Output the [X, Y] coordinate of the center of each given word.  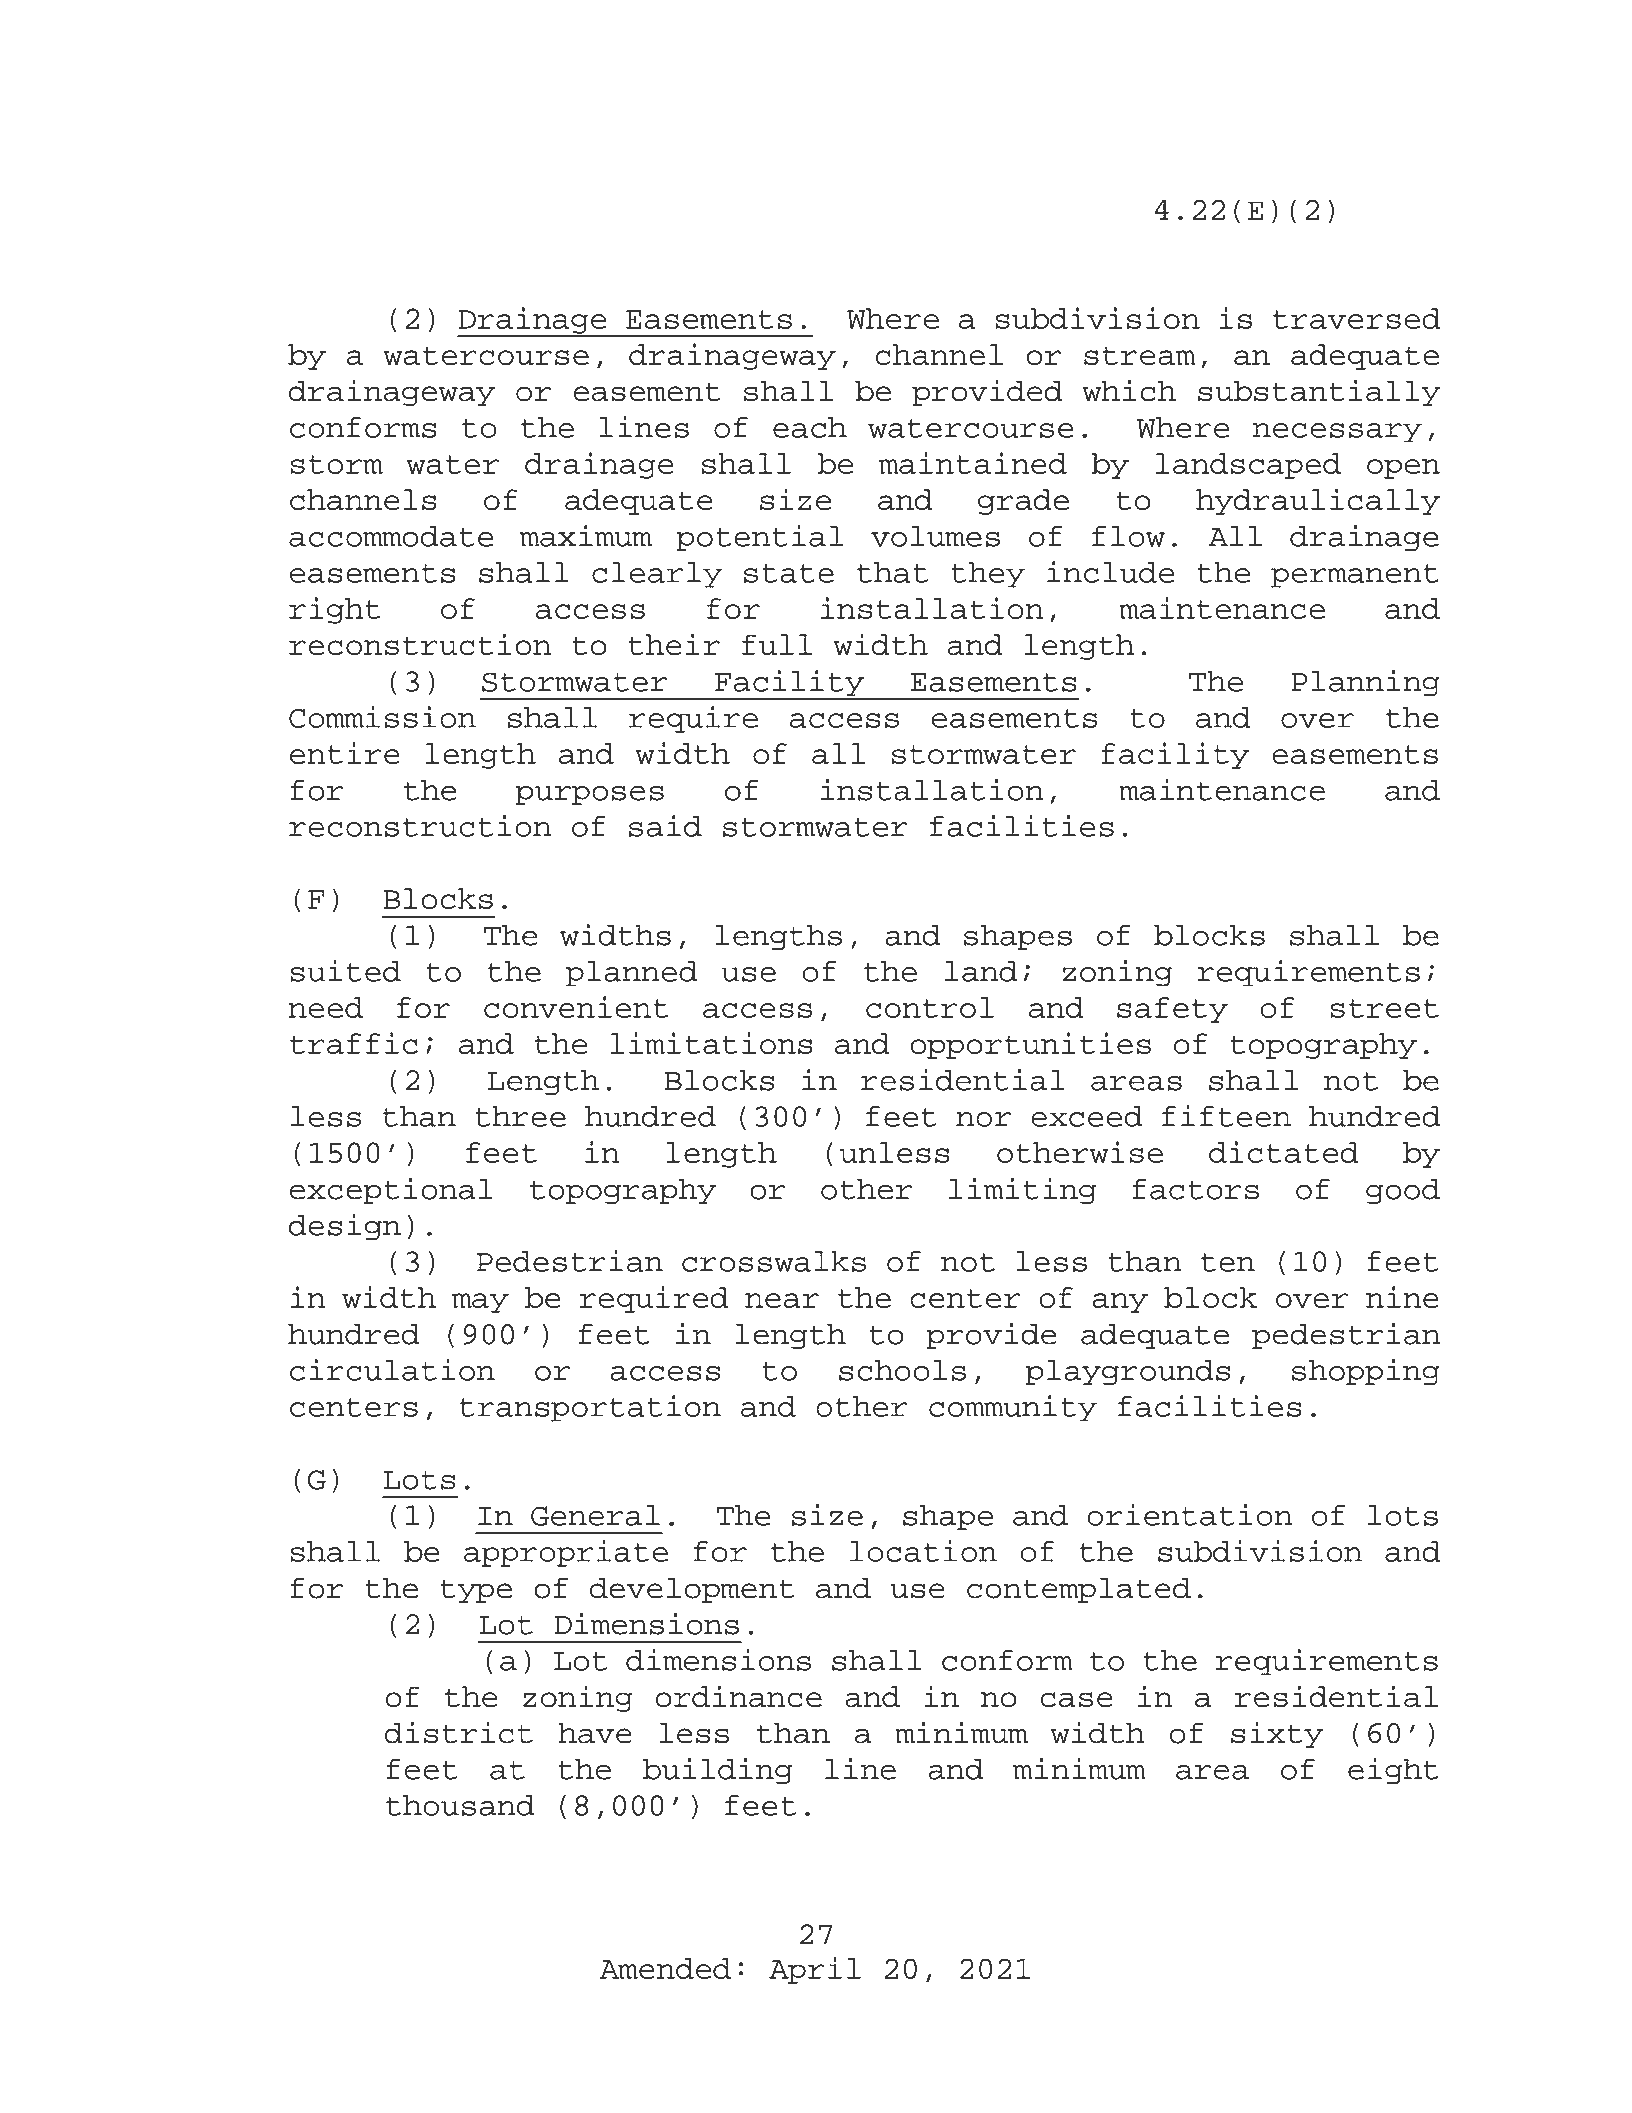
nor [983, 1119]
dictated [1284, 1152]
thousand [460, 1805]
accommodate [391, 536]
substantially [1319, 392]
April [815, 1970]
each [810, 427]
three [520, 1116]
